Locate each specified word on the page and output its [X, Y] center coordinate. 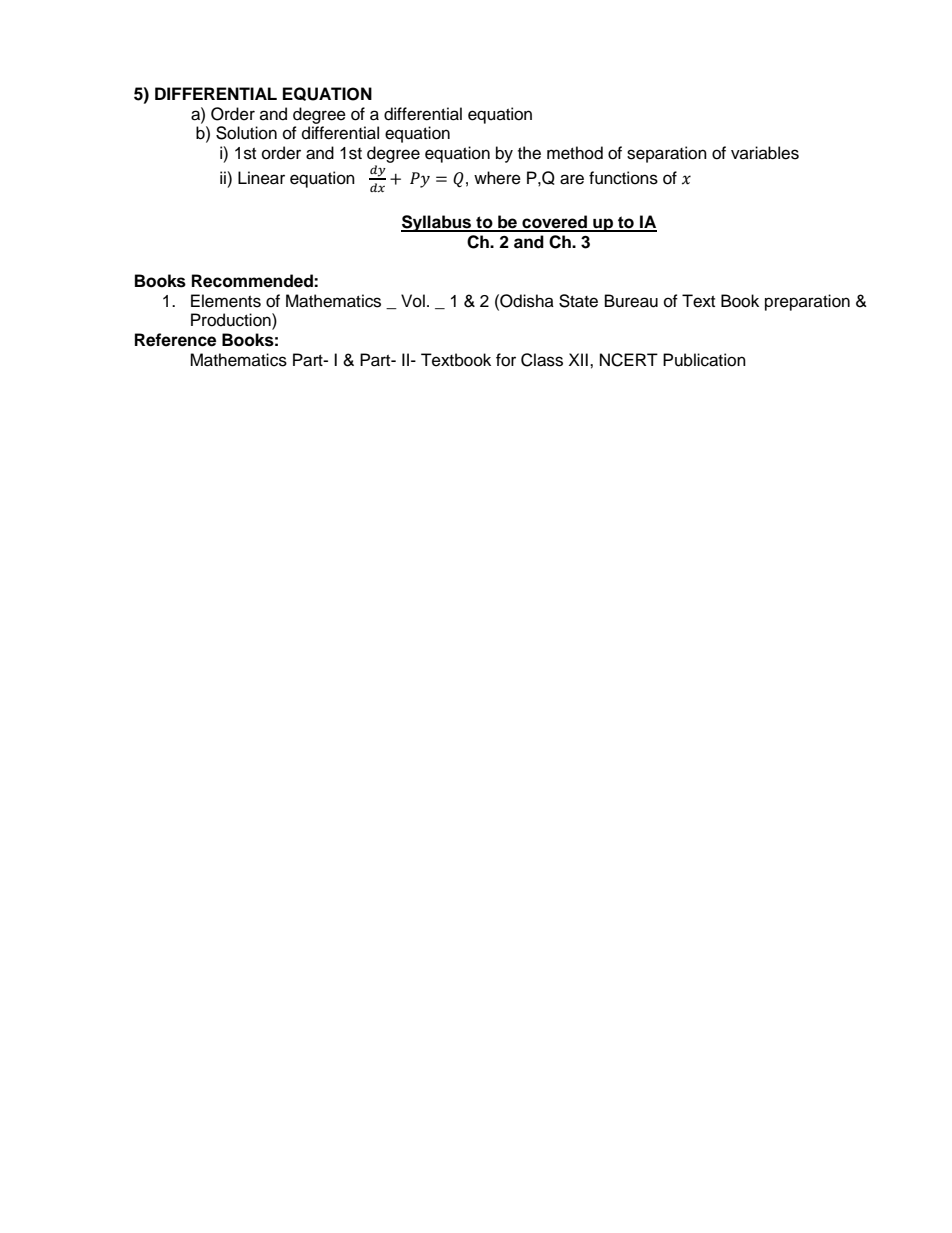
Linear [261, 178]
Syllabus [437, 223]
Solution [246, 133]
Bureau [631, 301]
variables [765, 153]
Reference [175, 340]
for [506, 360]
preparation [807, 302]
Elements [226, 301]
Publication [704, 360]
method [575, 153]
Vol [413, 301]
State [578, 301]
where [497, 178]
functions [623, 178]
